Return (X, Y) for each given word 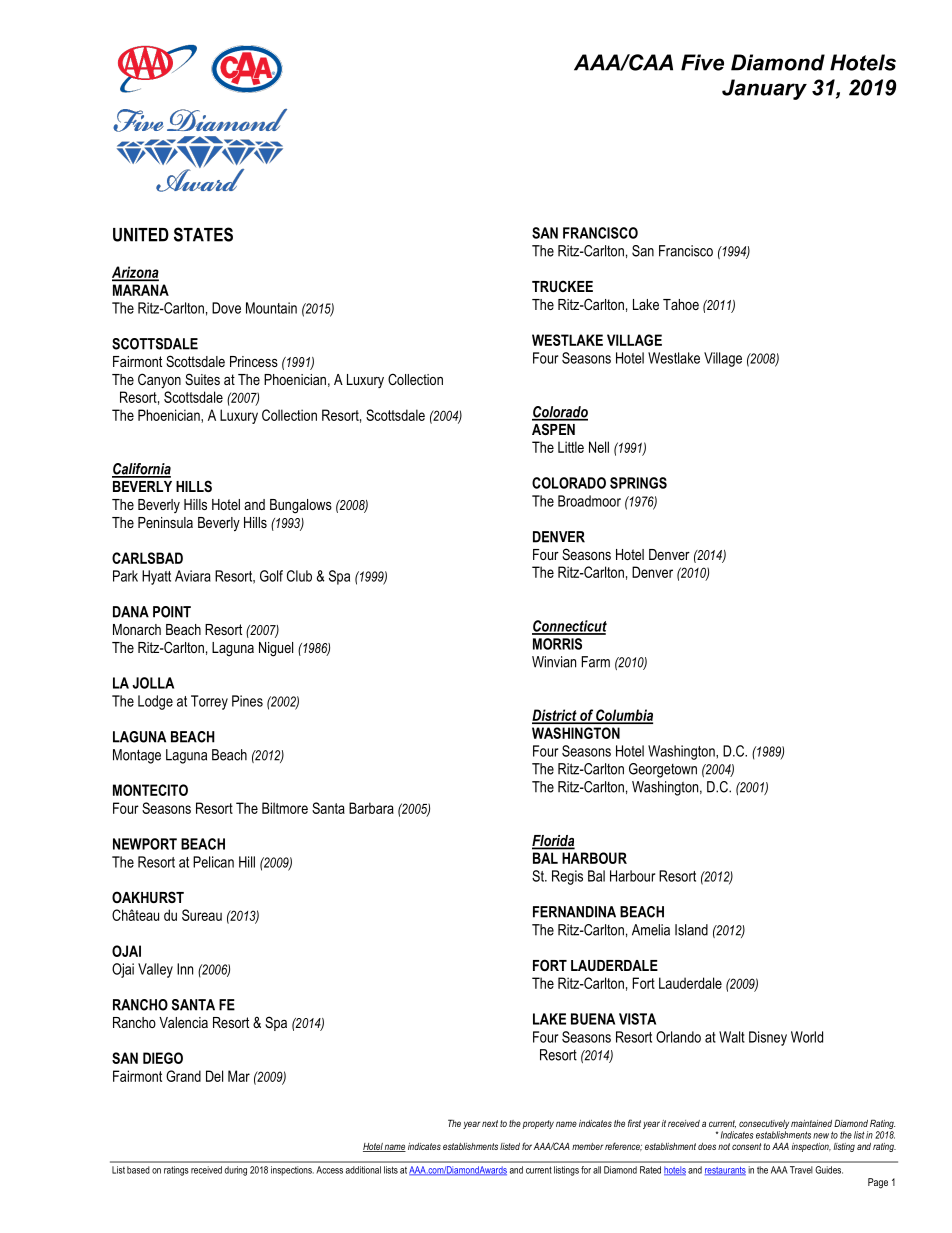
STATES (203, 234)
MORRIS (557, 644)
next (490, 1123)
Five (702, 62)
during (235, 1171)
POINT (172, 612)
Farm (596, 662)
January (764, 89)
